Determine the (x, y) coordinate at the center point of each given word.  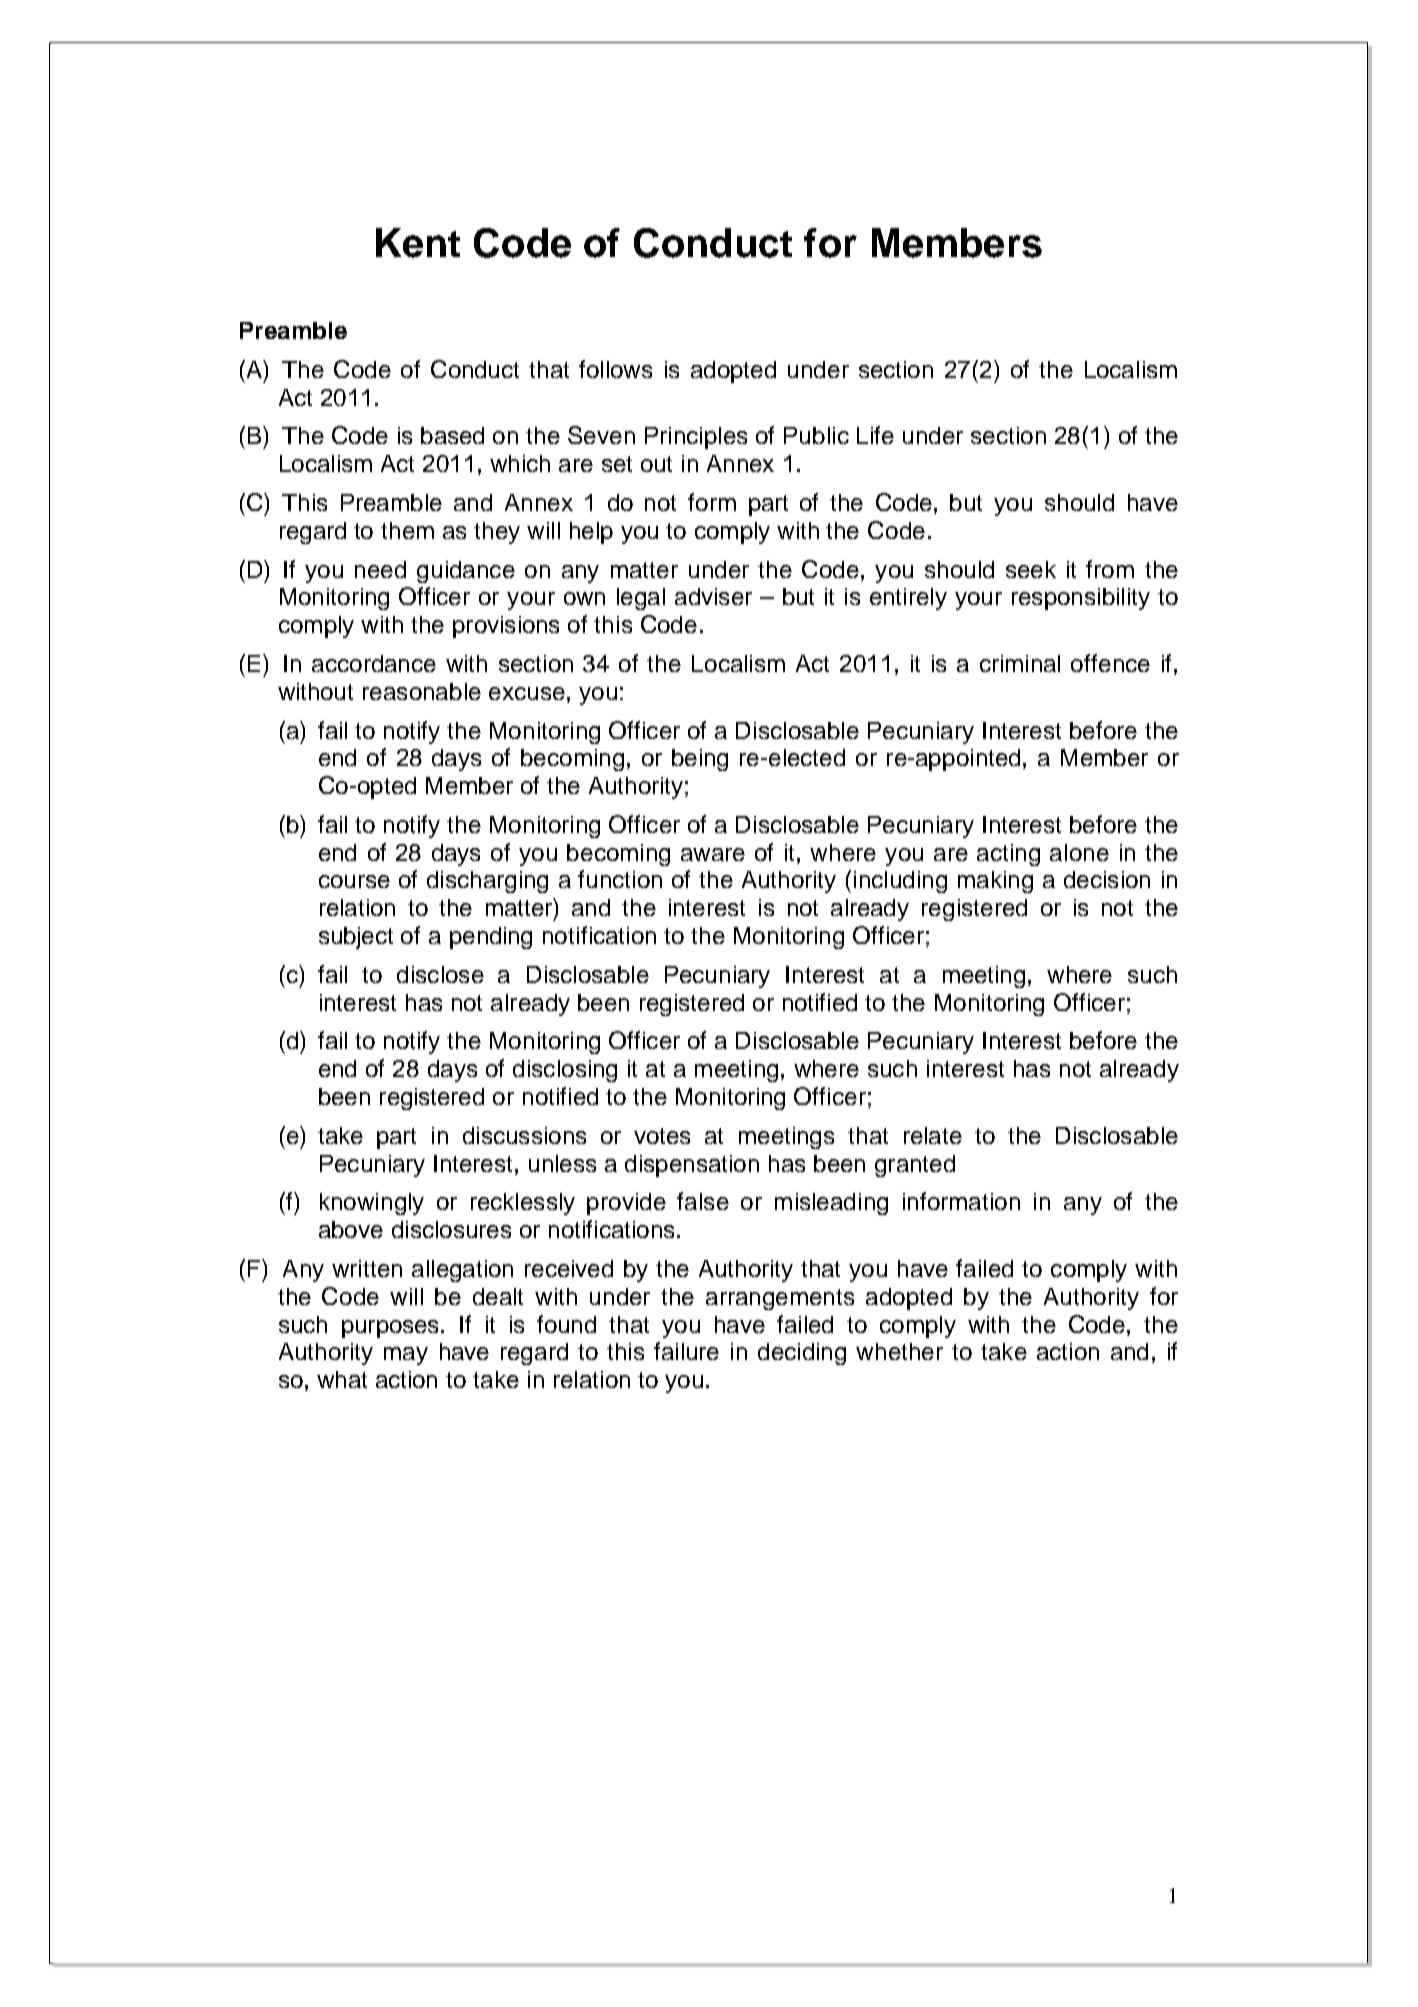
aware (713, 854)
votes (662, 1136)
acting (1008, 855)
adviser (713, 596)
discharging (487, 882)
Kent (418, 243)
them (407, 530)
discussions (524, 1135)
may (406, 1356)
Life (875, 435)
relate (933, 1135)
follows (615, 369)
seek (1031, 569)
